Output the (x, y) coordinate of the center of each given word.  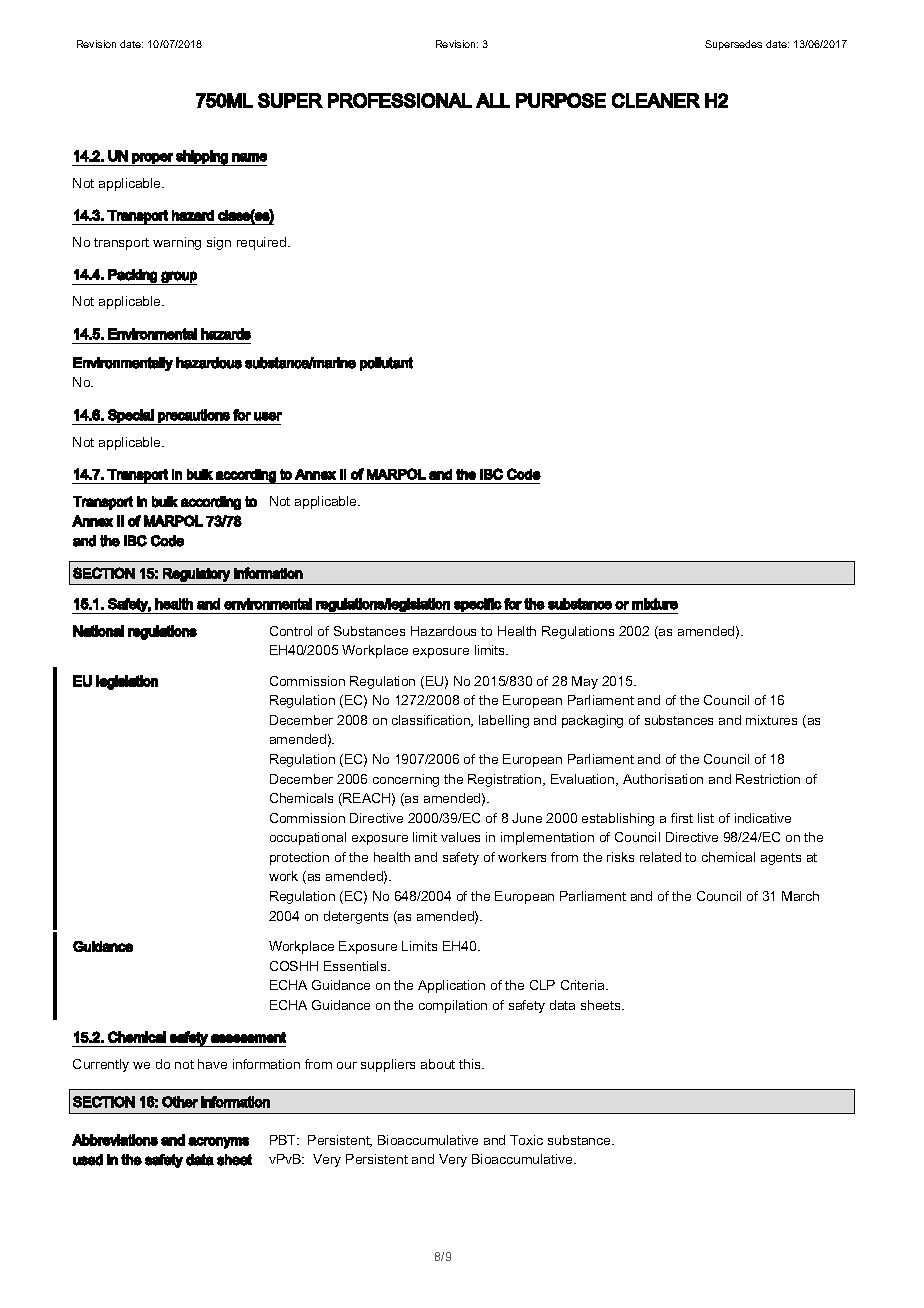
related (660, 857)
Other (180, 1102)
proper (152, 159)
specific (477, 606)
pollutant (386, 364)
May (585, 682)
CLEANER (656, 100)
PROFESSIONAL (400, 100)
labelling (504, 721)
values (460, 837)
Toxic (526, 1140)
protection (299, 858)
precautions (194, 417)
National (98, 631)
